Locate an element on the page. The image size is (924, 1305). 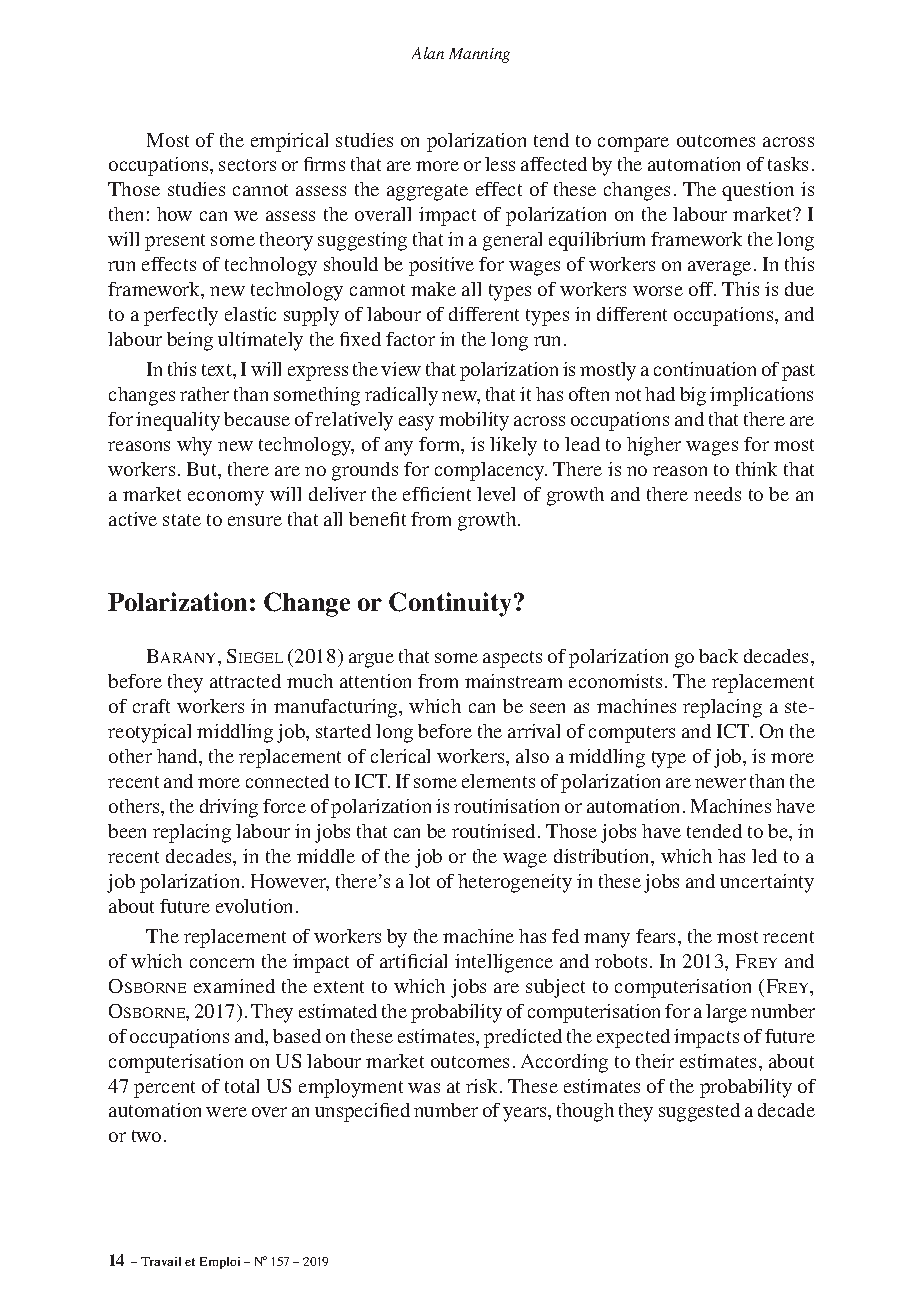
sectors is located at coordinates (247, 165).
